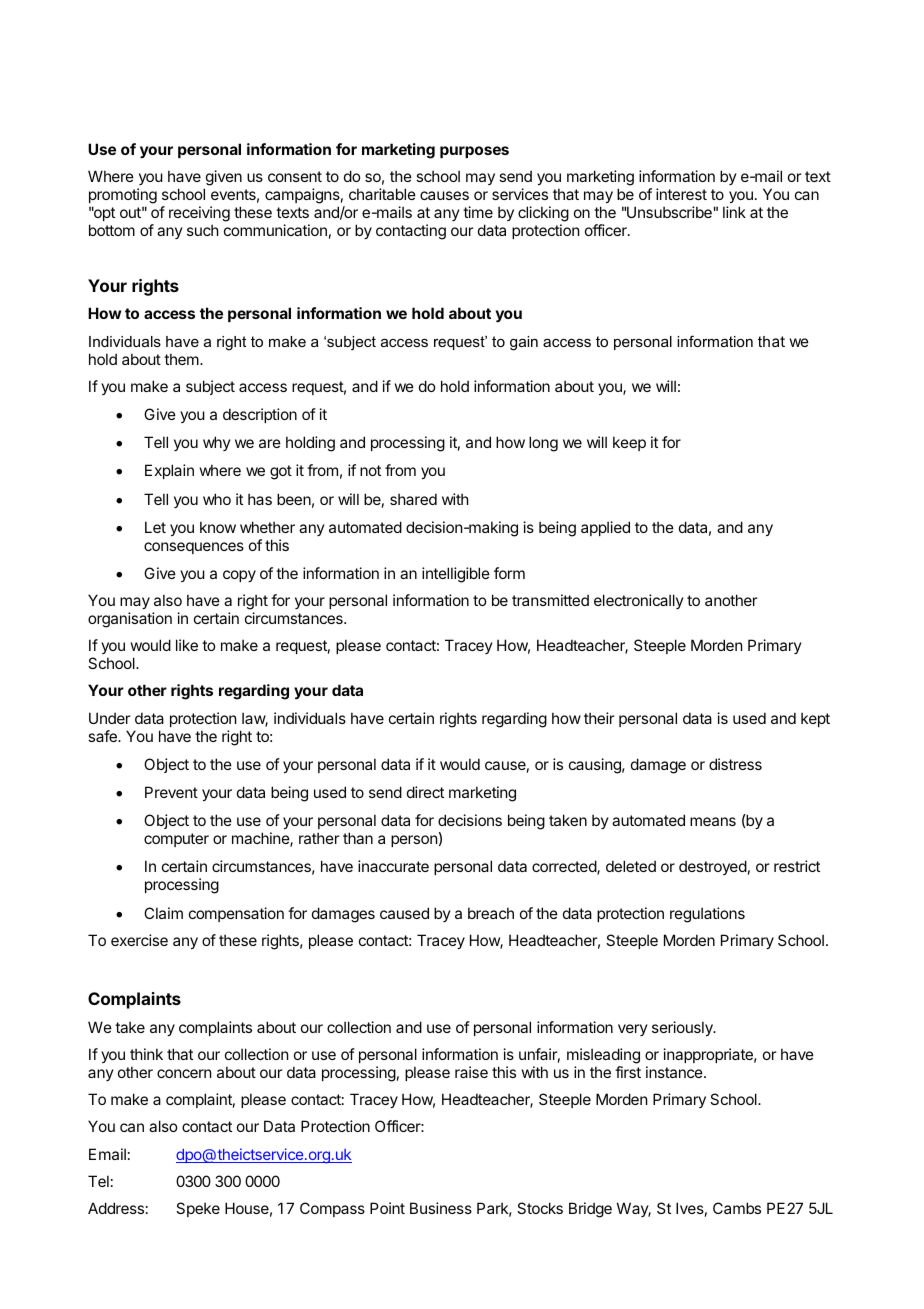 This screenshot has width=924, height=1309. What do you see at coordinates (478, 212) in the screenshot?
I see `time` at bounding box center [478, 212].
